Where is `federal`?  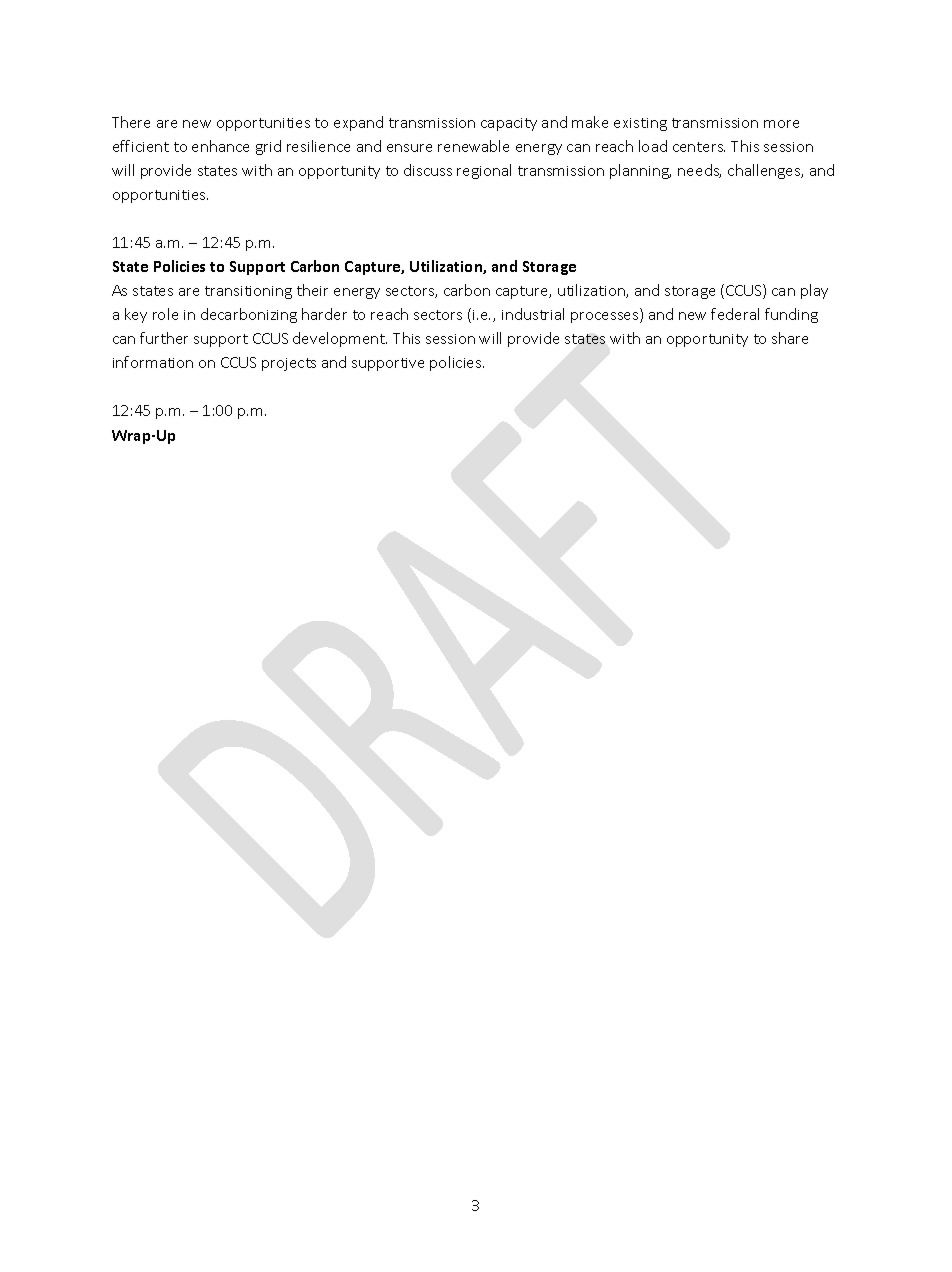
federal is located at coordinates (735, 314).
